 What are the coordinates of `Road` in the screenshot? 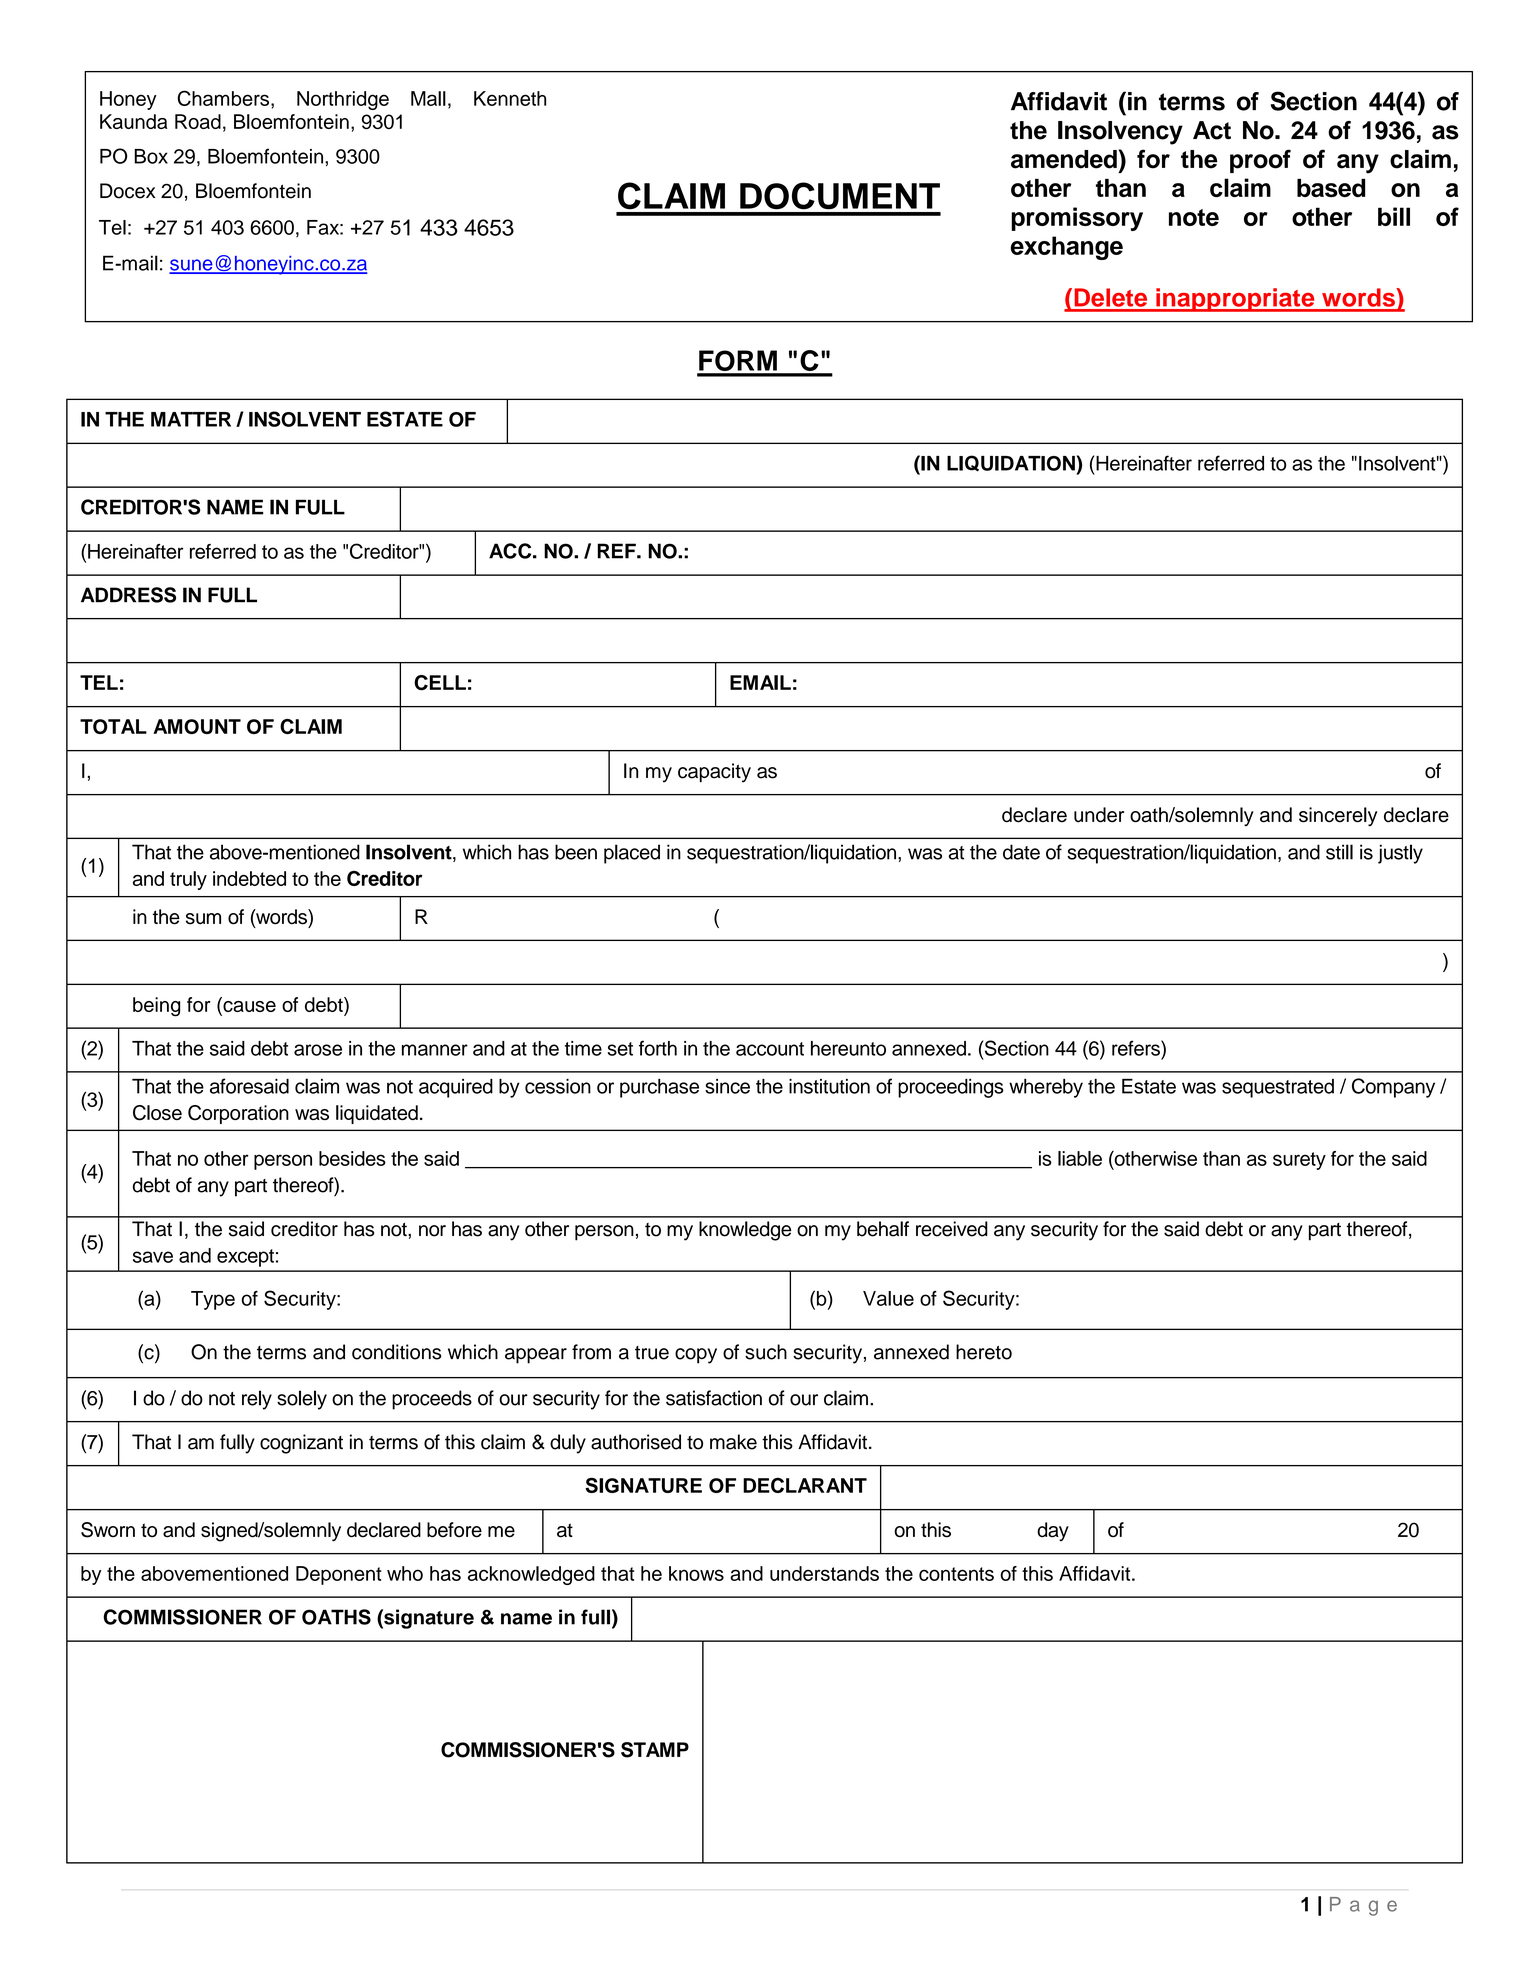 It's located at (198, 121).
